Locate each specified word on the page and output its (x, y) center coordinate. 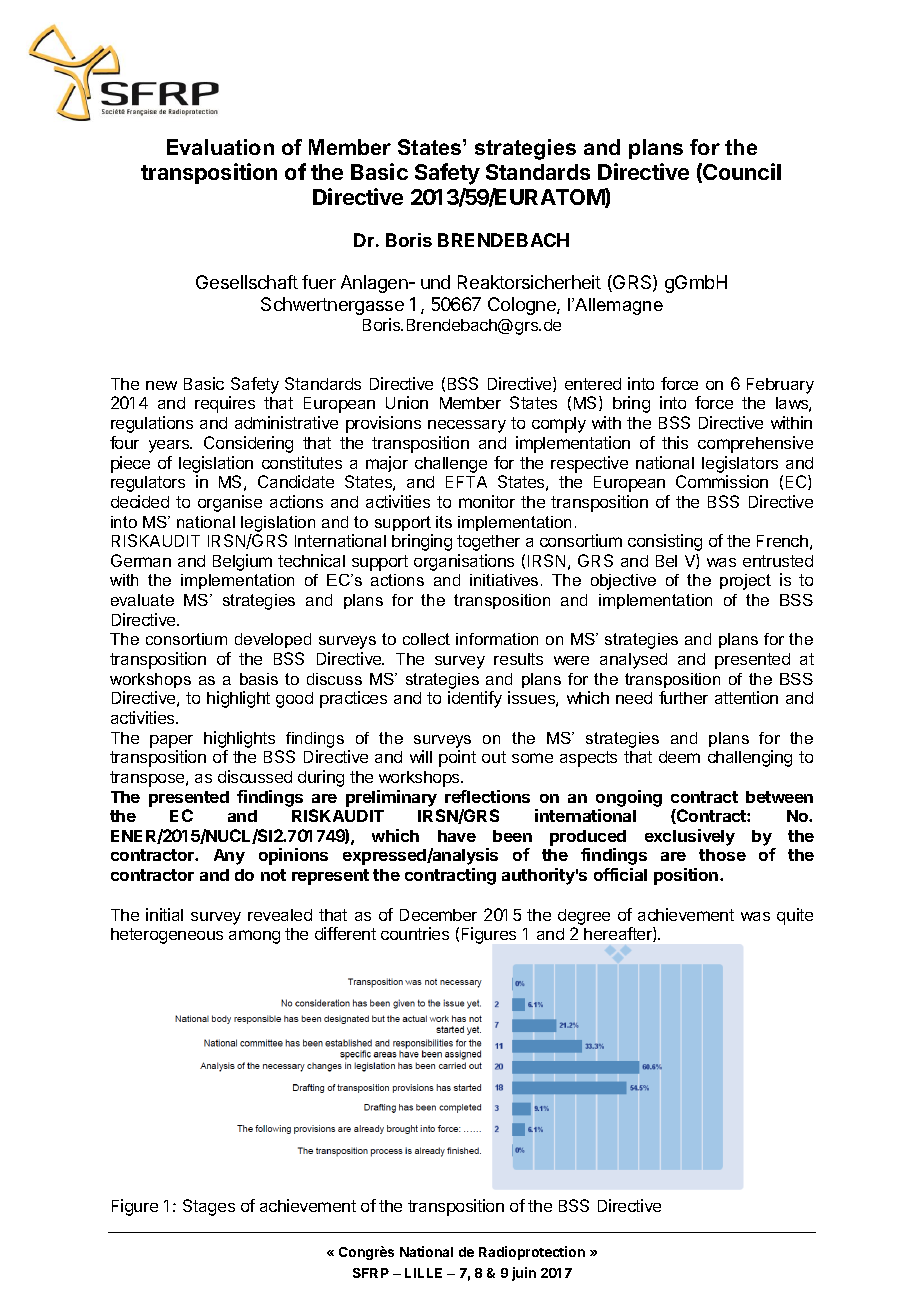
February (780, 386)
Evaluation (220, 147)
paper (171, 741)
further (683, 697)
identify (475, 699)
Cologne (523, 306)
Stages (209, 1207)
